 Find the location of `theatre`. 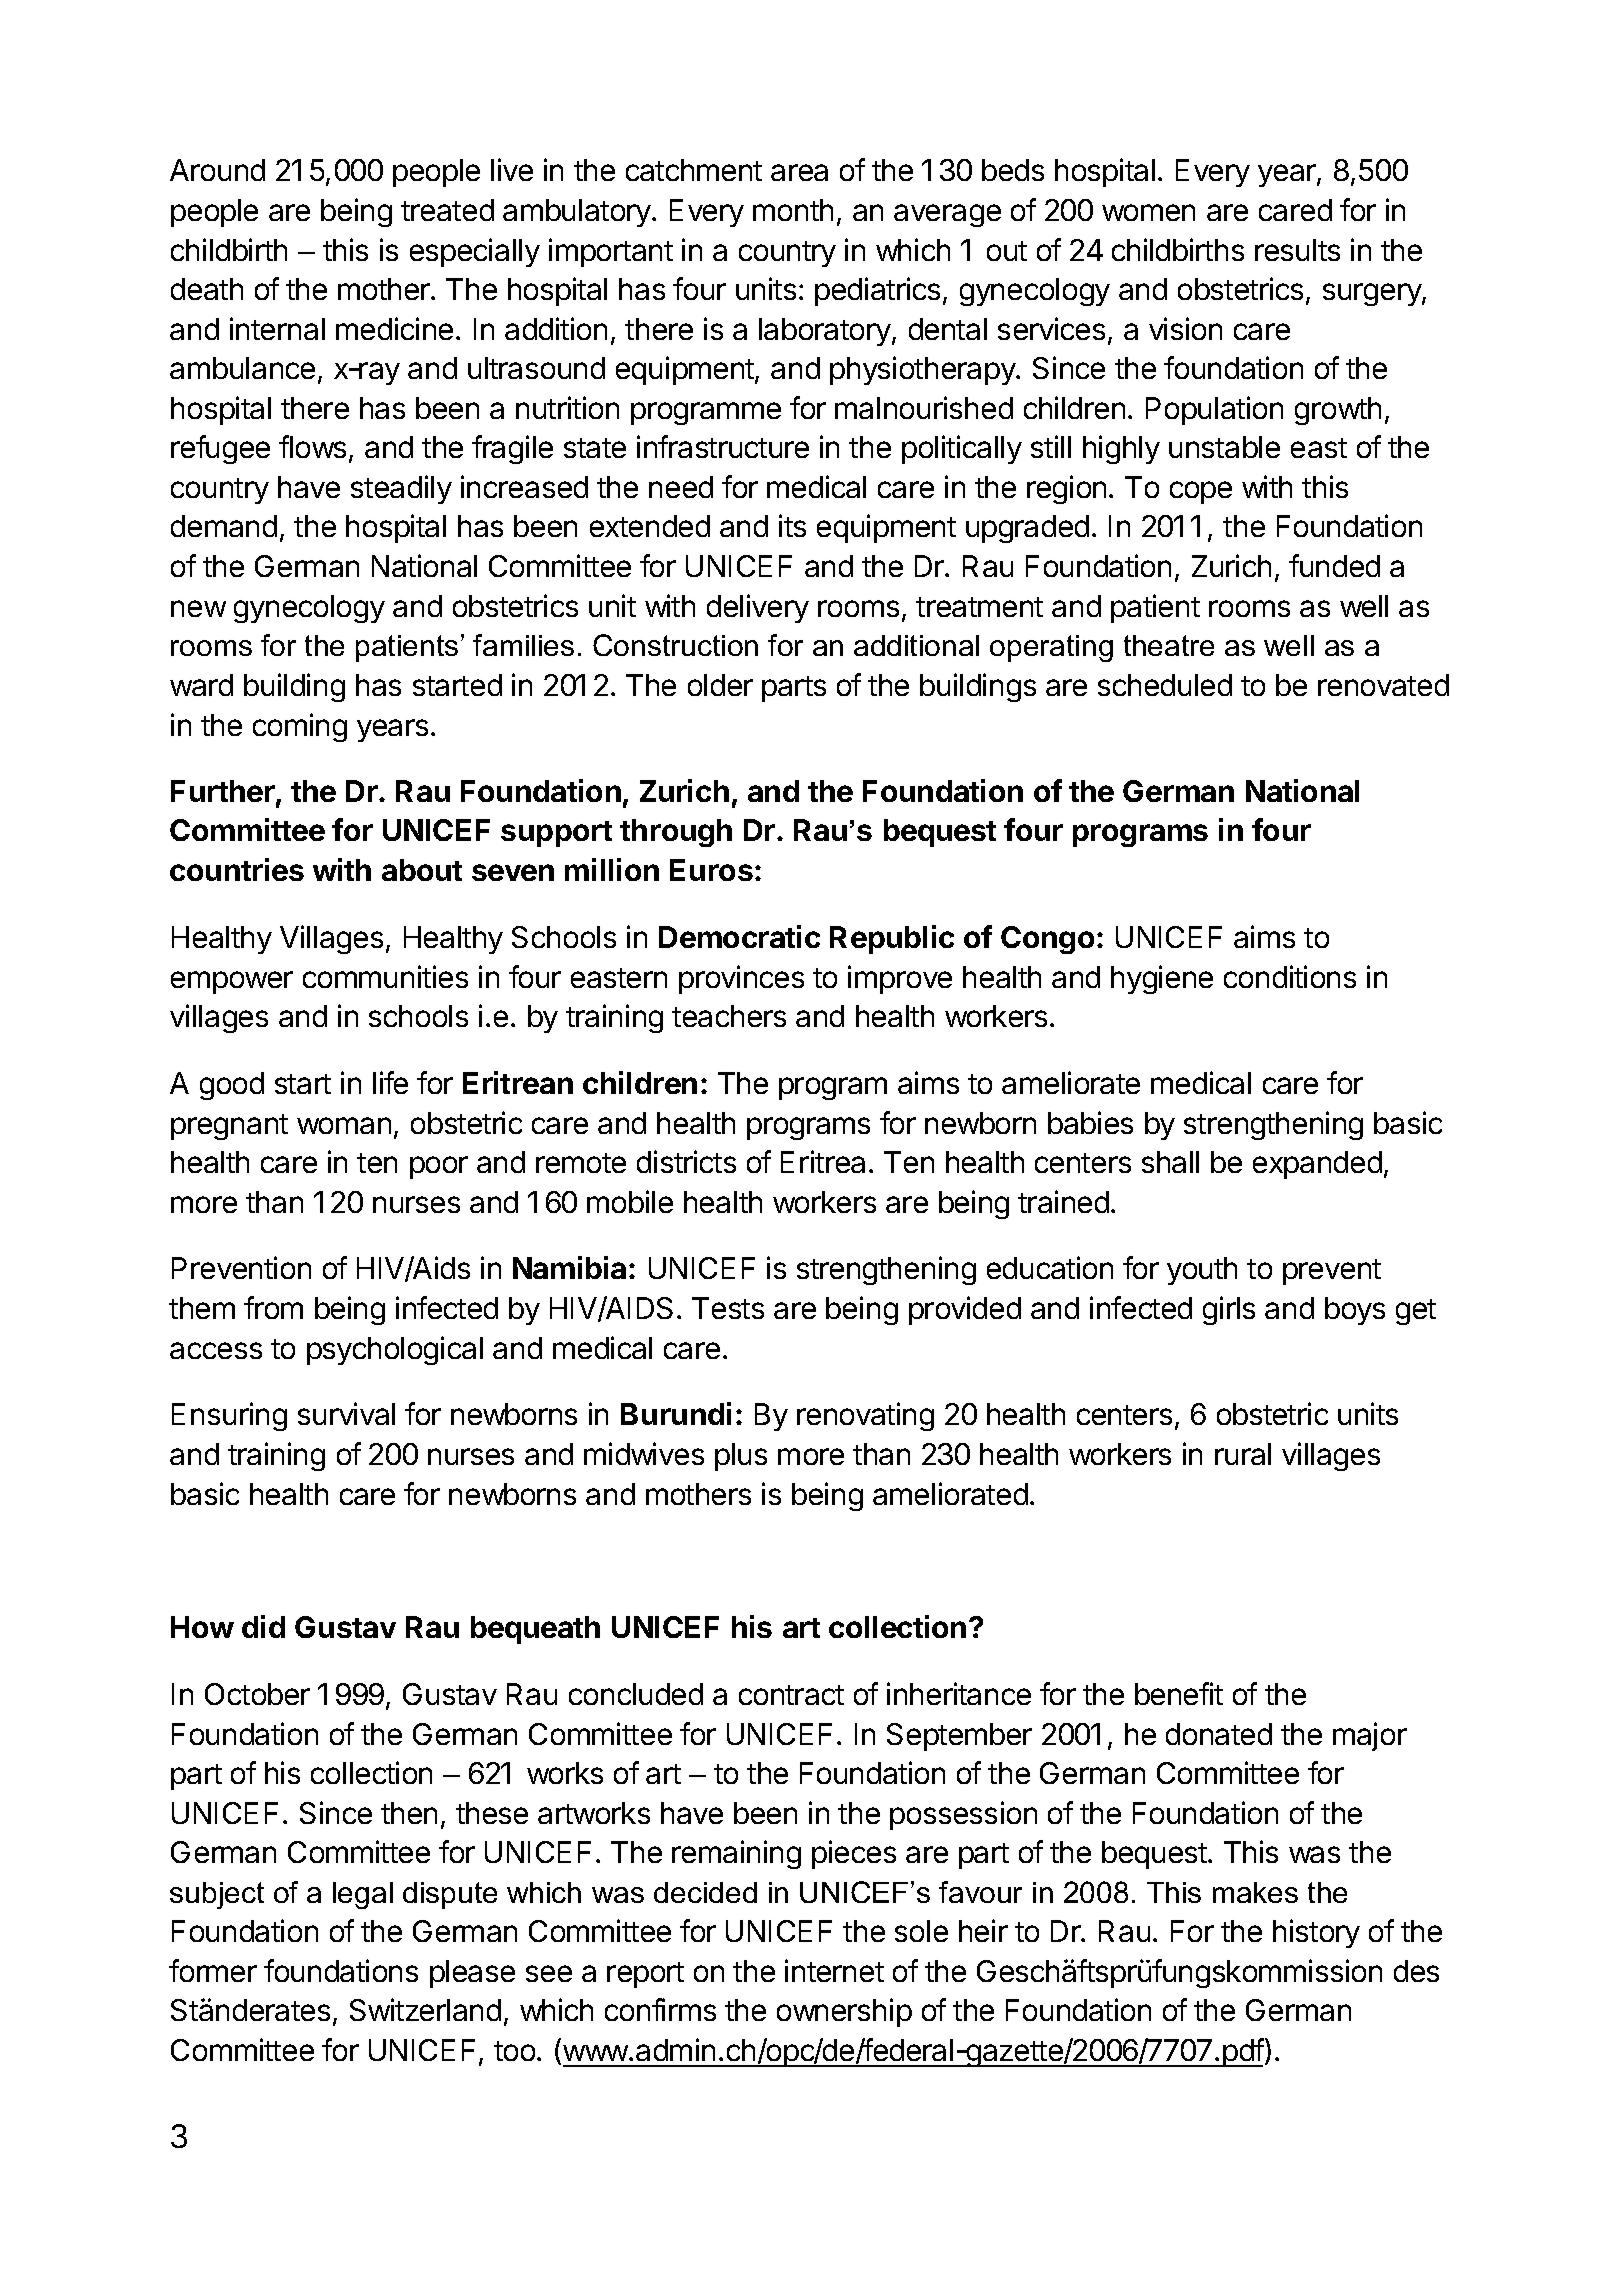

theatre is located at coordinates (1169, 645).
